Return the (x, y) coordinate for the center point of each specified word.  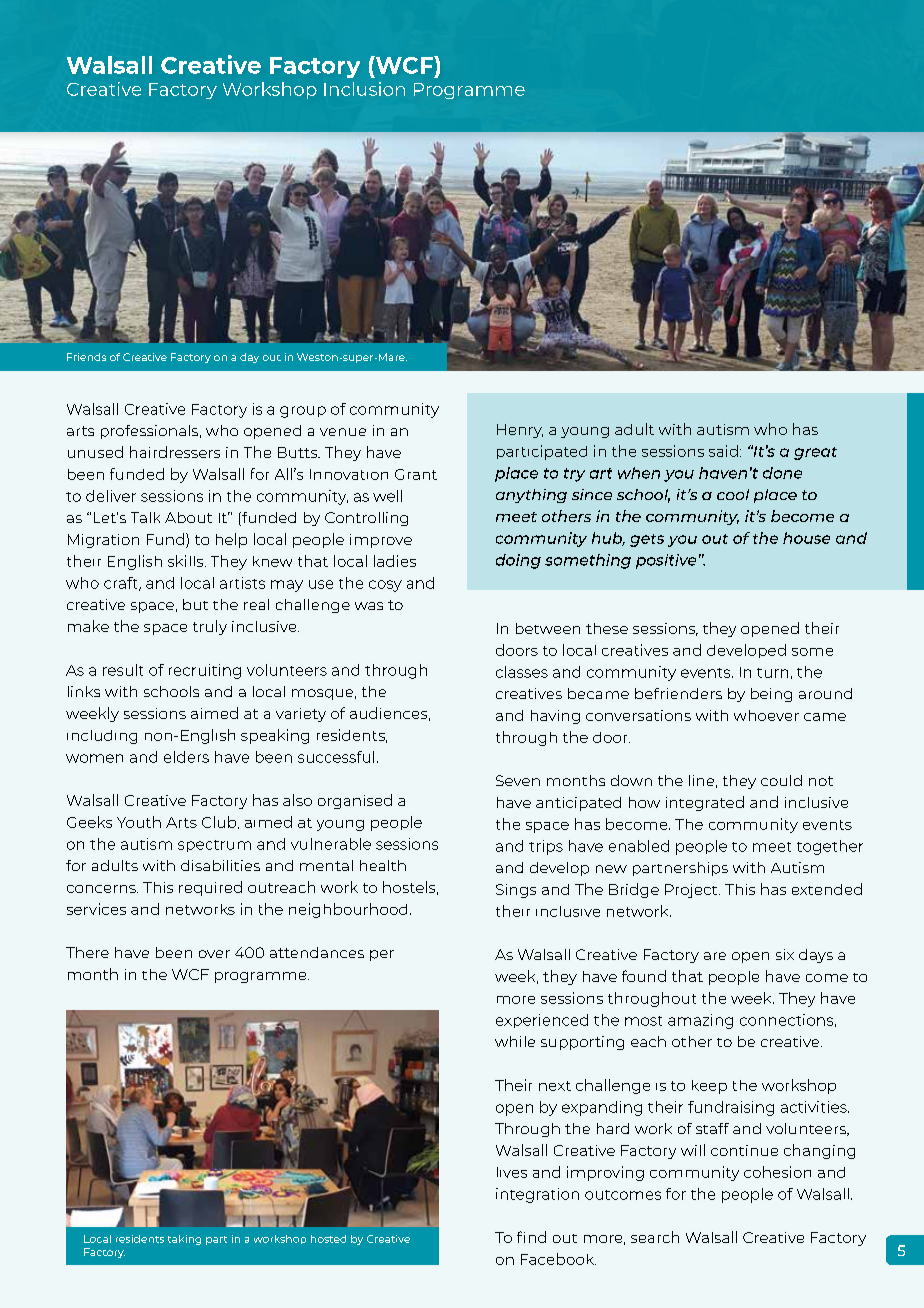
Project (692, 891)
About (188, 517)
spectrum (214, 846)
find (531, 1237)
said (723, 451)
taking (184, 1240)
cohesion (777, 1172)
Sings (516, 891)
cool (733, 494)
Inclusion (364, 89)
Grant (416, 474)
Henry (520, 431)
